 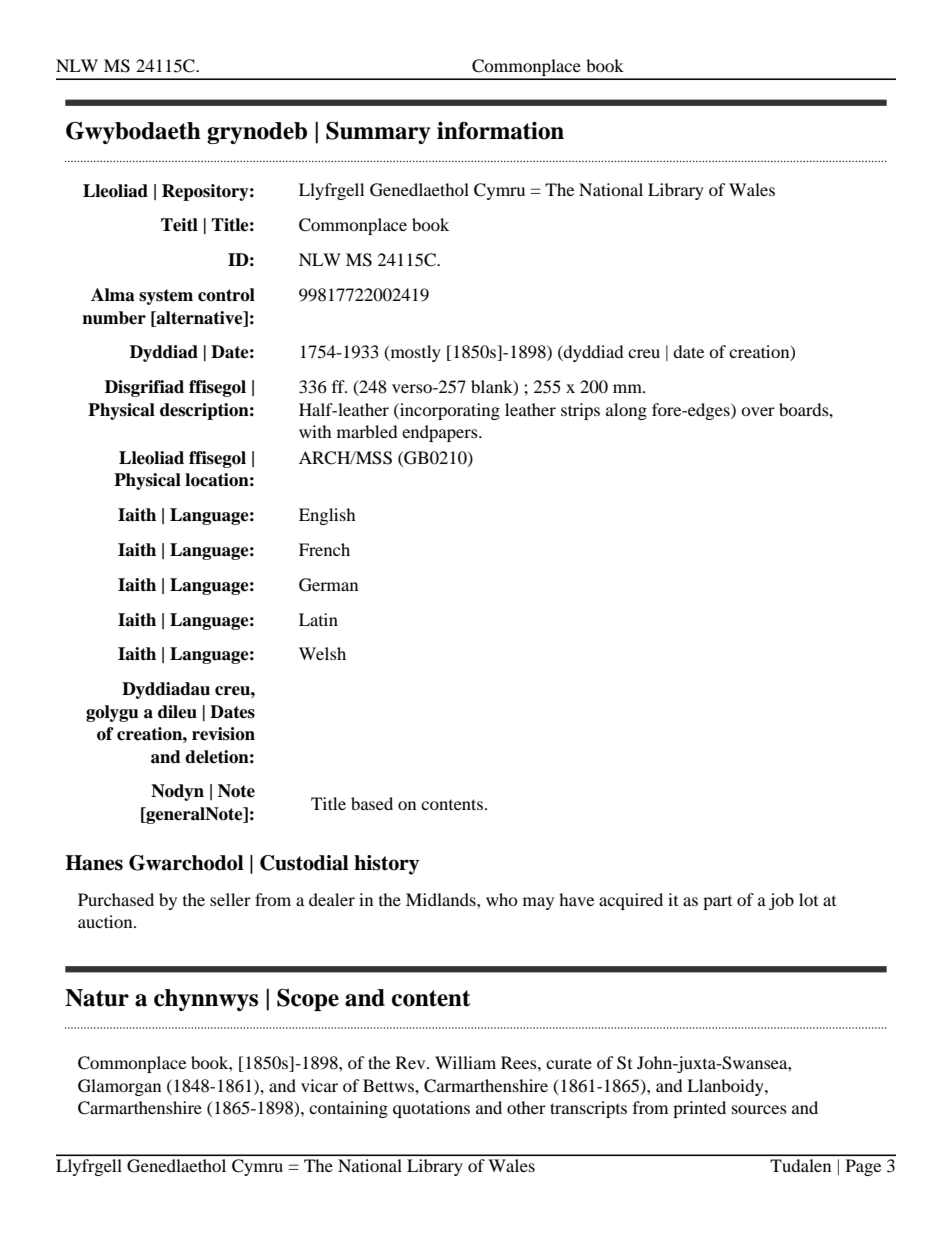 I want to click on information, so click(x=500, y=131).
